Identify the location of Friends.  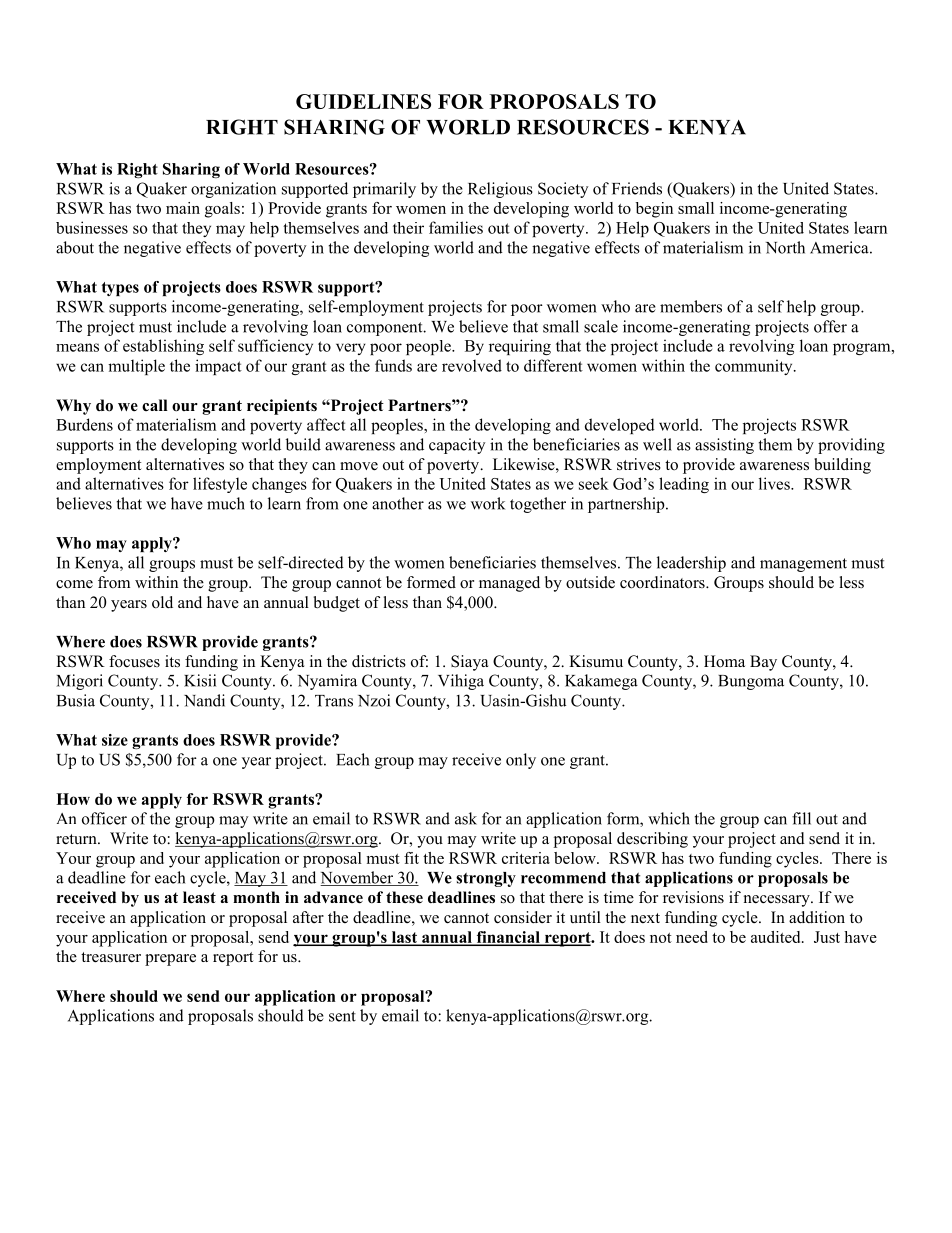
(637, 188).
